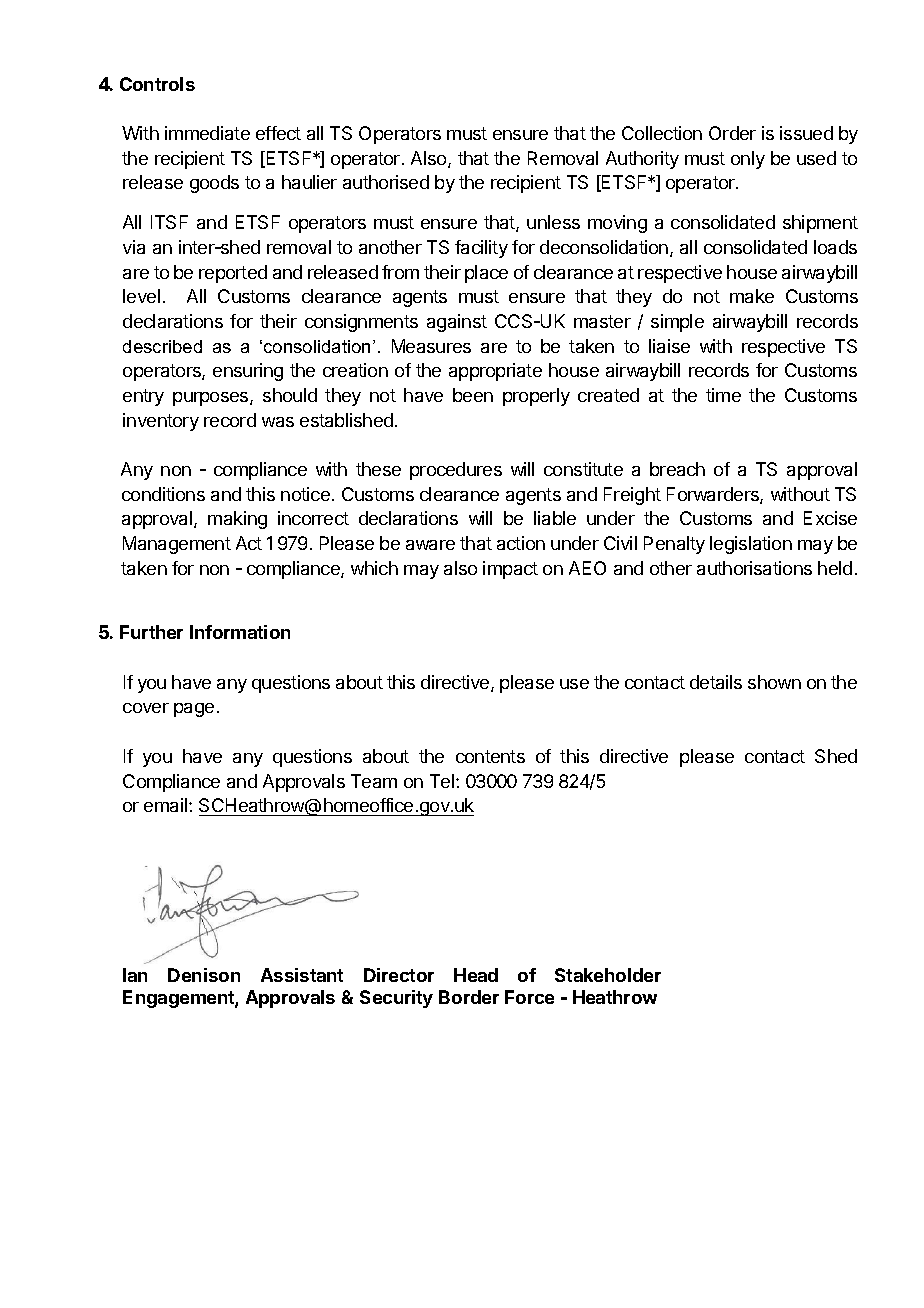 Image resolution: width=924 pixels, height=1308 pixels. What do you see at coordinates (204, 975) in the page?
I see `Denison` at bounding box center [204, 975].
